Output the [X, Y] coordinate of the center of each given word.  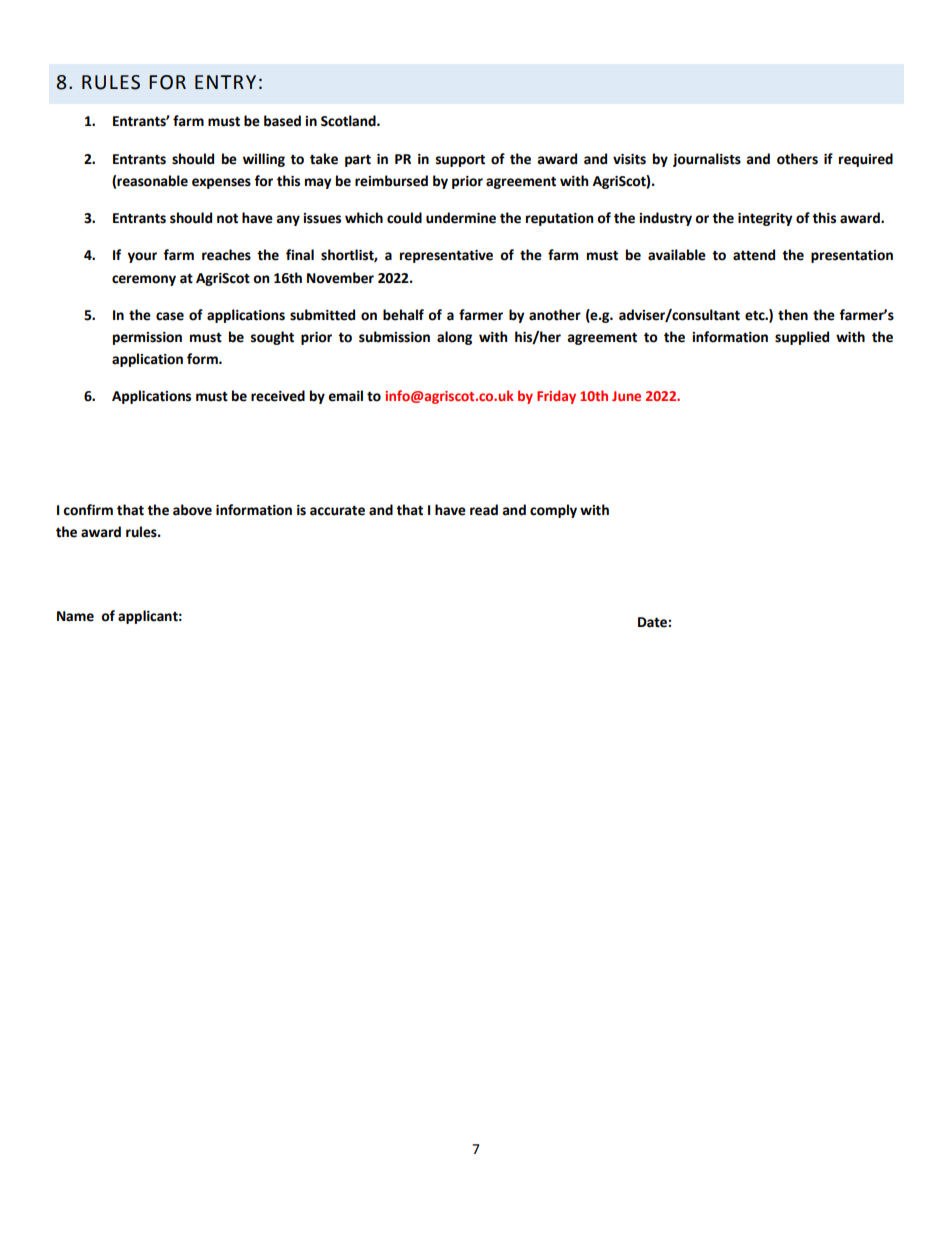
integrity [765, 219]
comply [553, 511]
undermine [461, 218]
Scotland [349, 121]
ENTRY [225, 82]
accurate [337, 510]
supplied [802, 338]
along [454, 338]
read [484, 510]
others [797, 159]
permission [147, 338]
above [192, 510]
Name [75, 616]
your [142, 257]
